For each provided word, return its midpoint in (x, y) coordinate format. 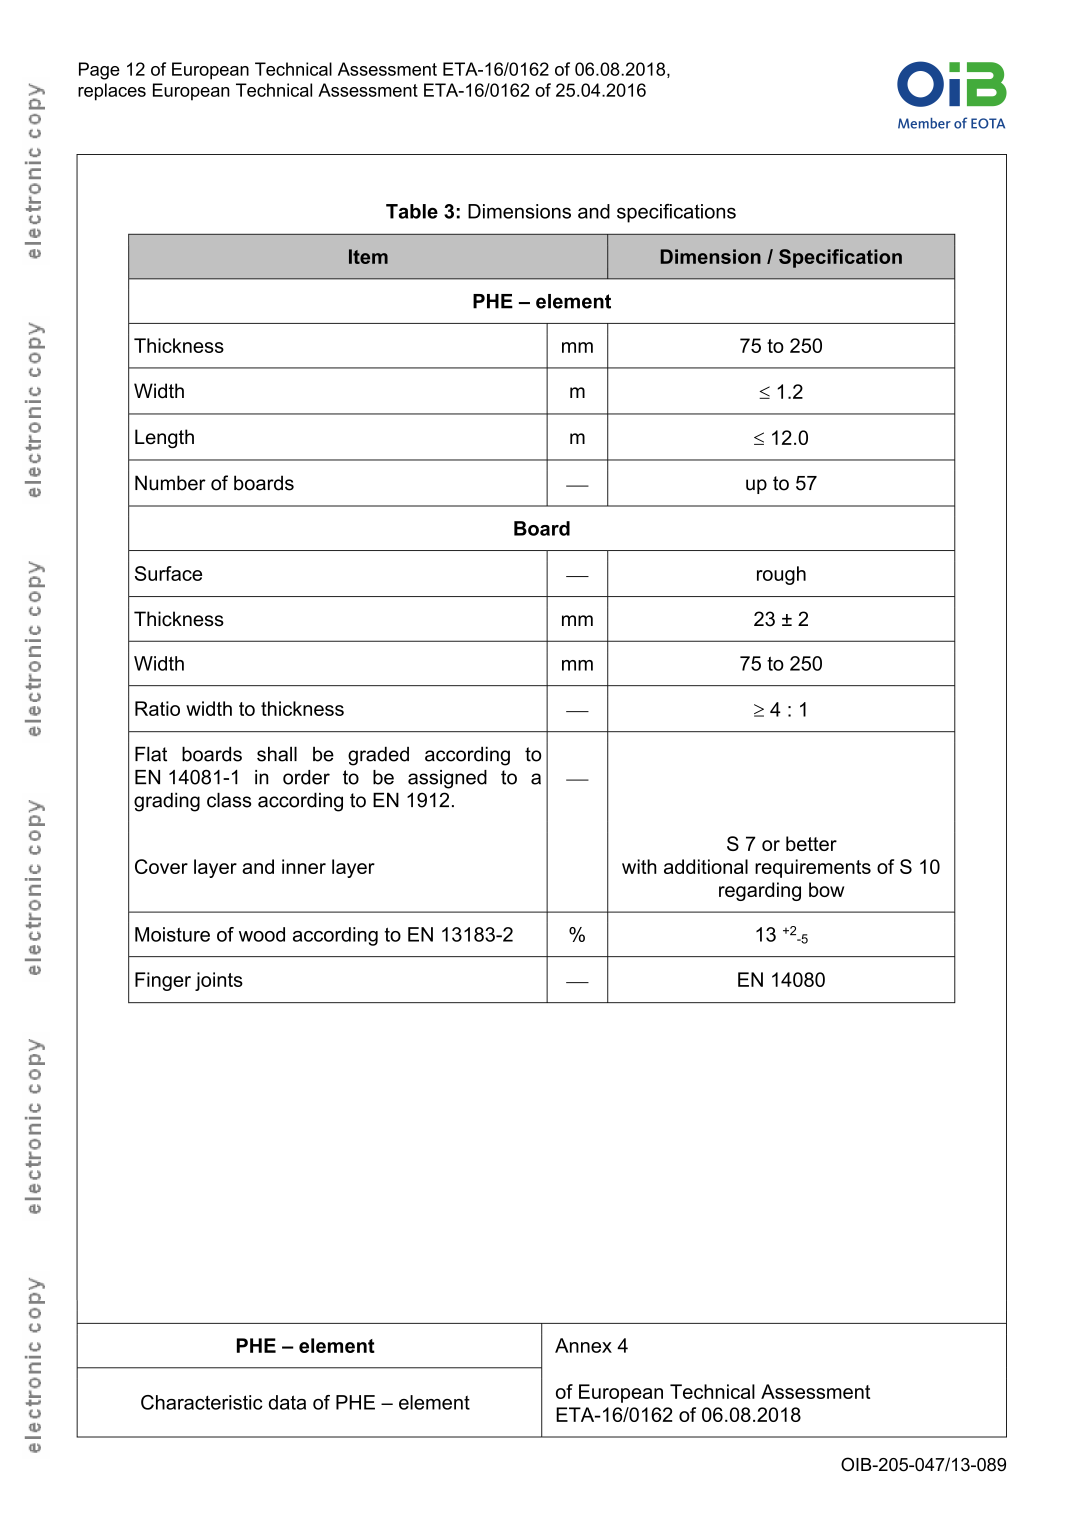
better (811, 843)
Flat (151, 754)
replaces (112, 92)
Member (924, 123)
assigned (447, 779)
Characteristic (202, 1402)
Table (412, 211)
